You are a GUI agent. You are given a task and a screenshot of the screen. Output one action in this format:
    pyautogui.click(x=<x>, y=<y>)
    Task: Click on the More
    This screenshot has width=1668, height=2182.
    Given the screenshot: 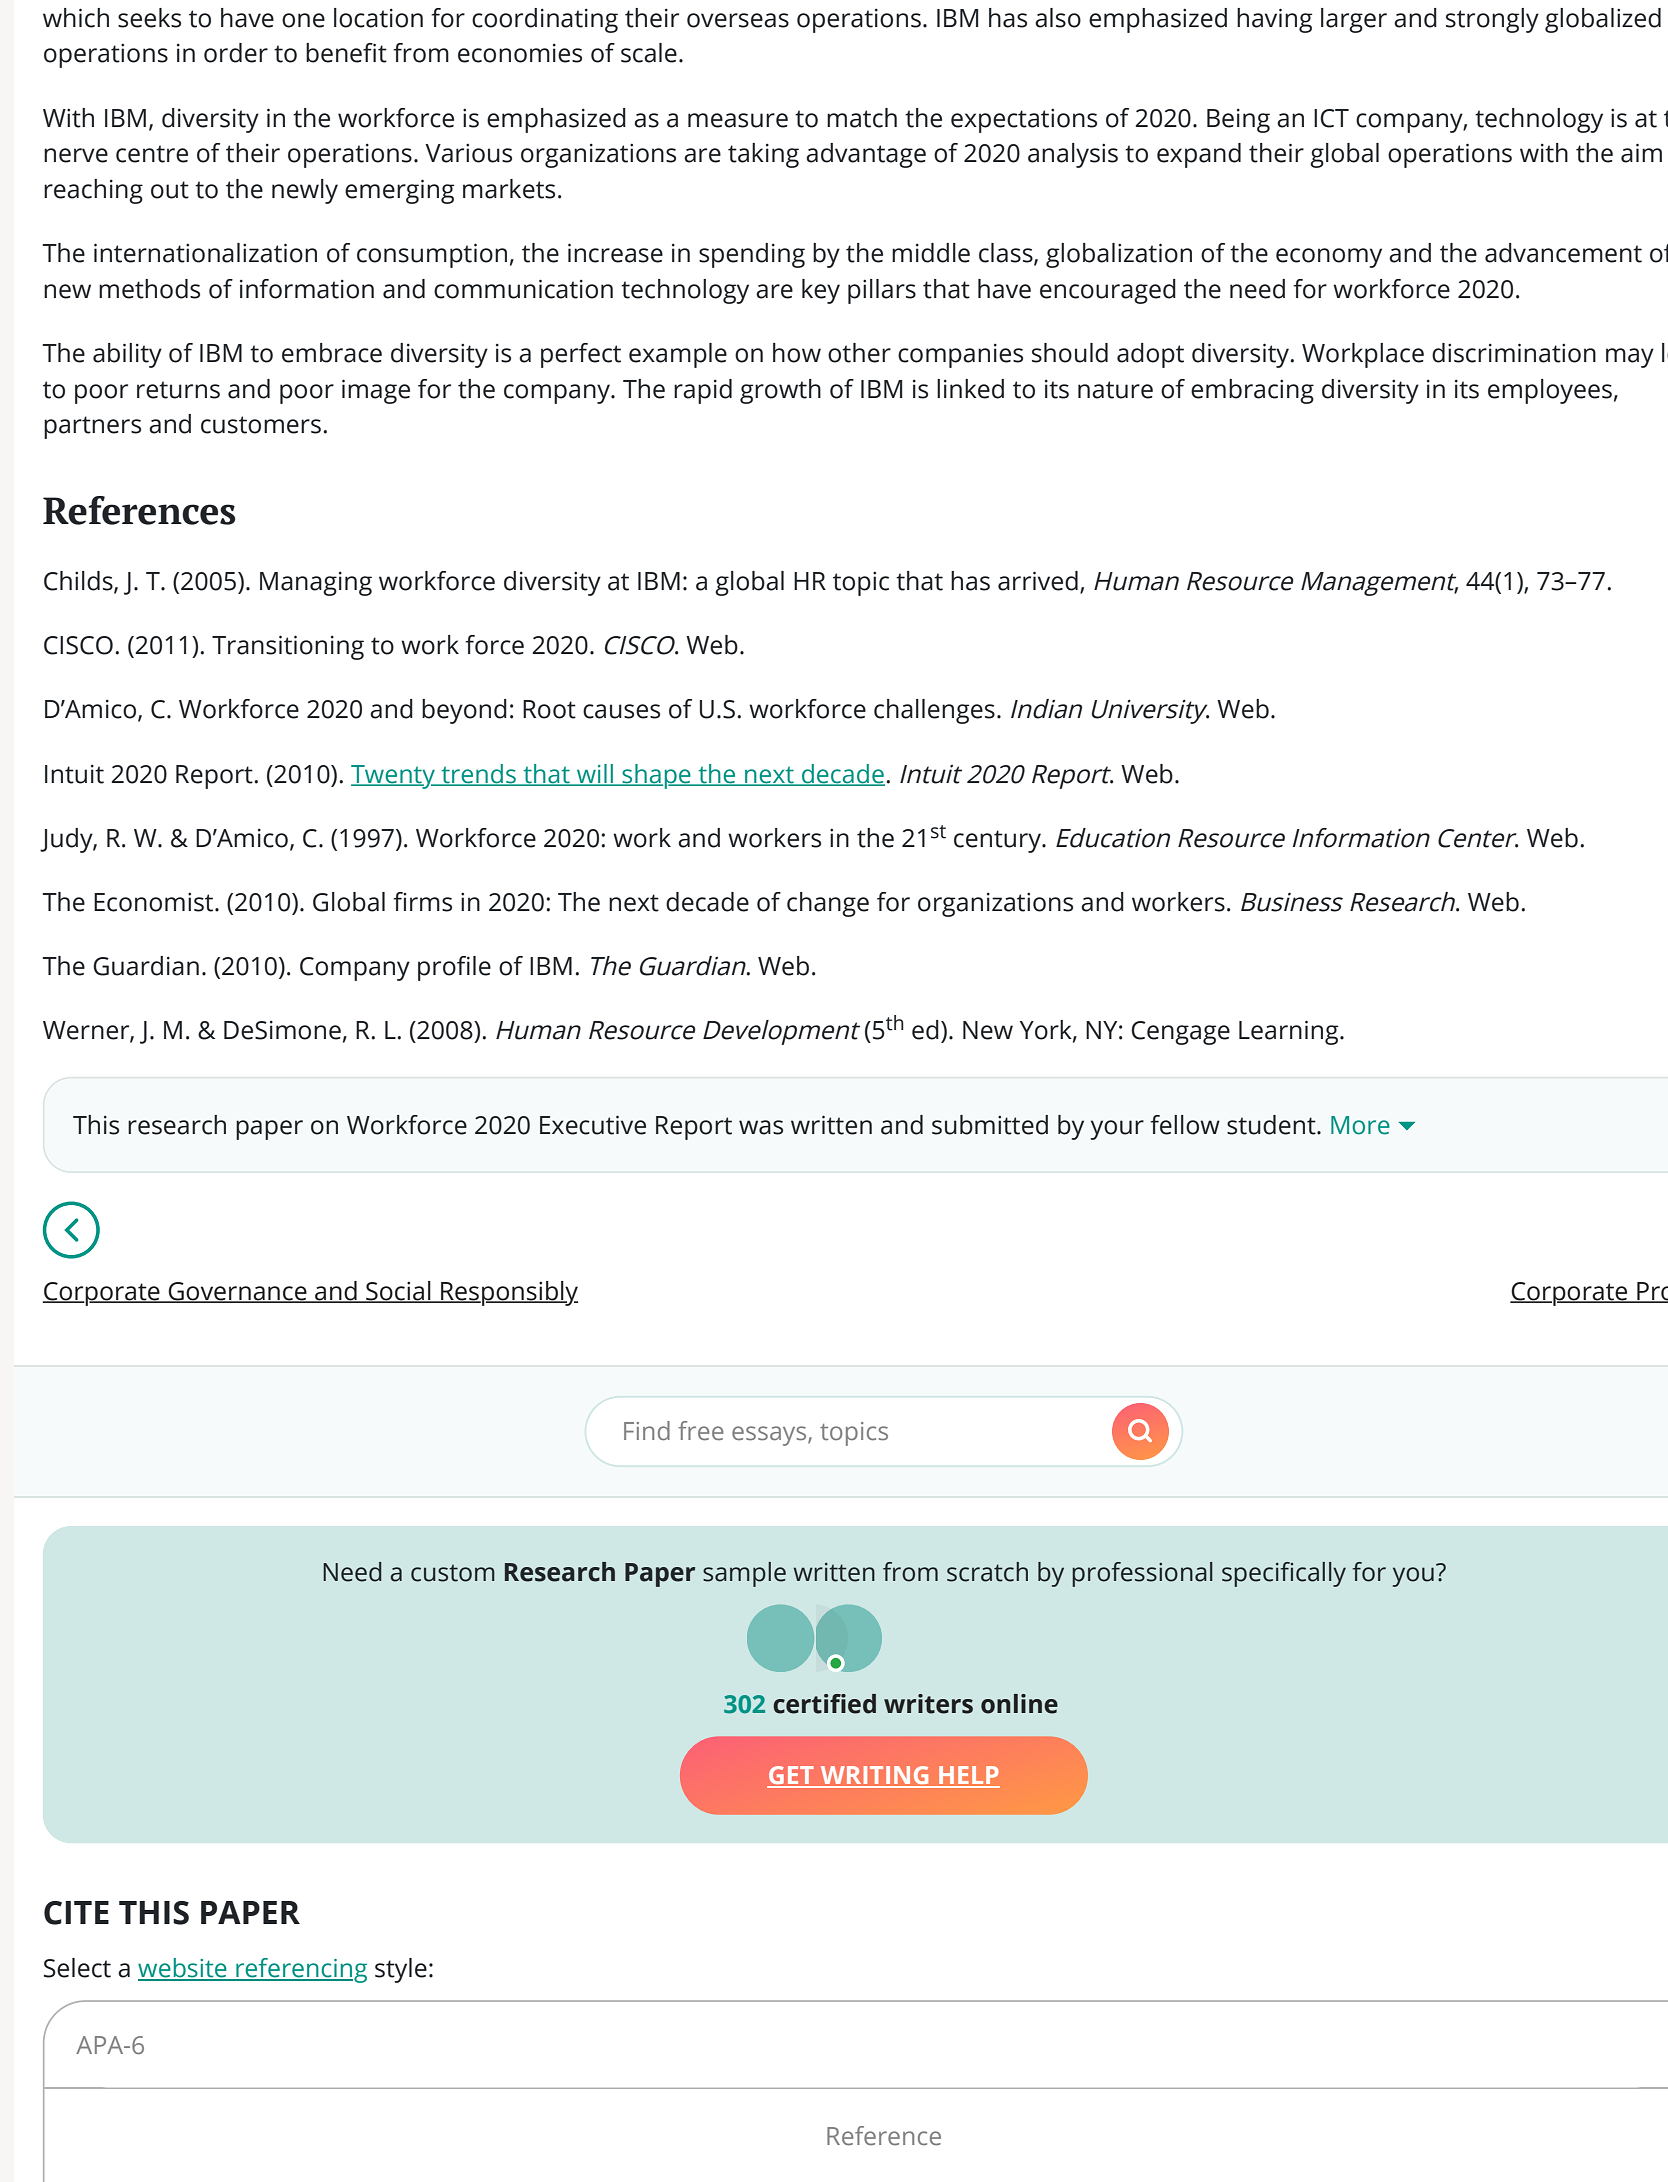 What is the action you would take?
    pyautogui.click(x=1360, y=1125)
